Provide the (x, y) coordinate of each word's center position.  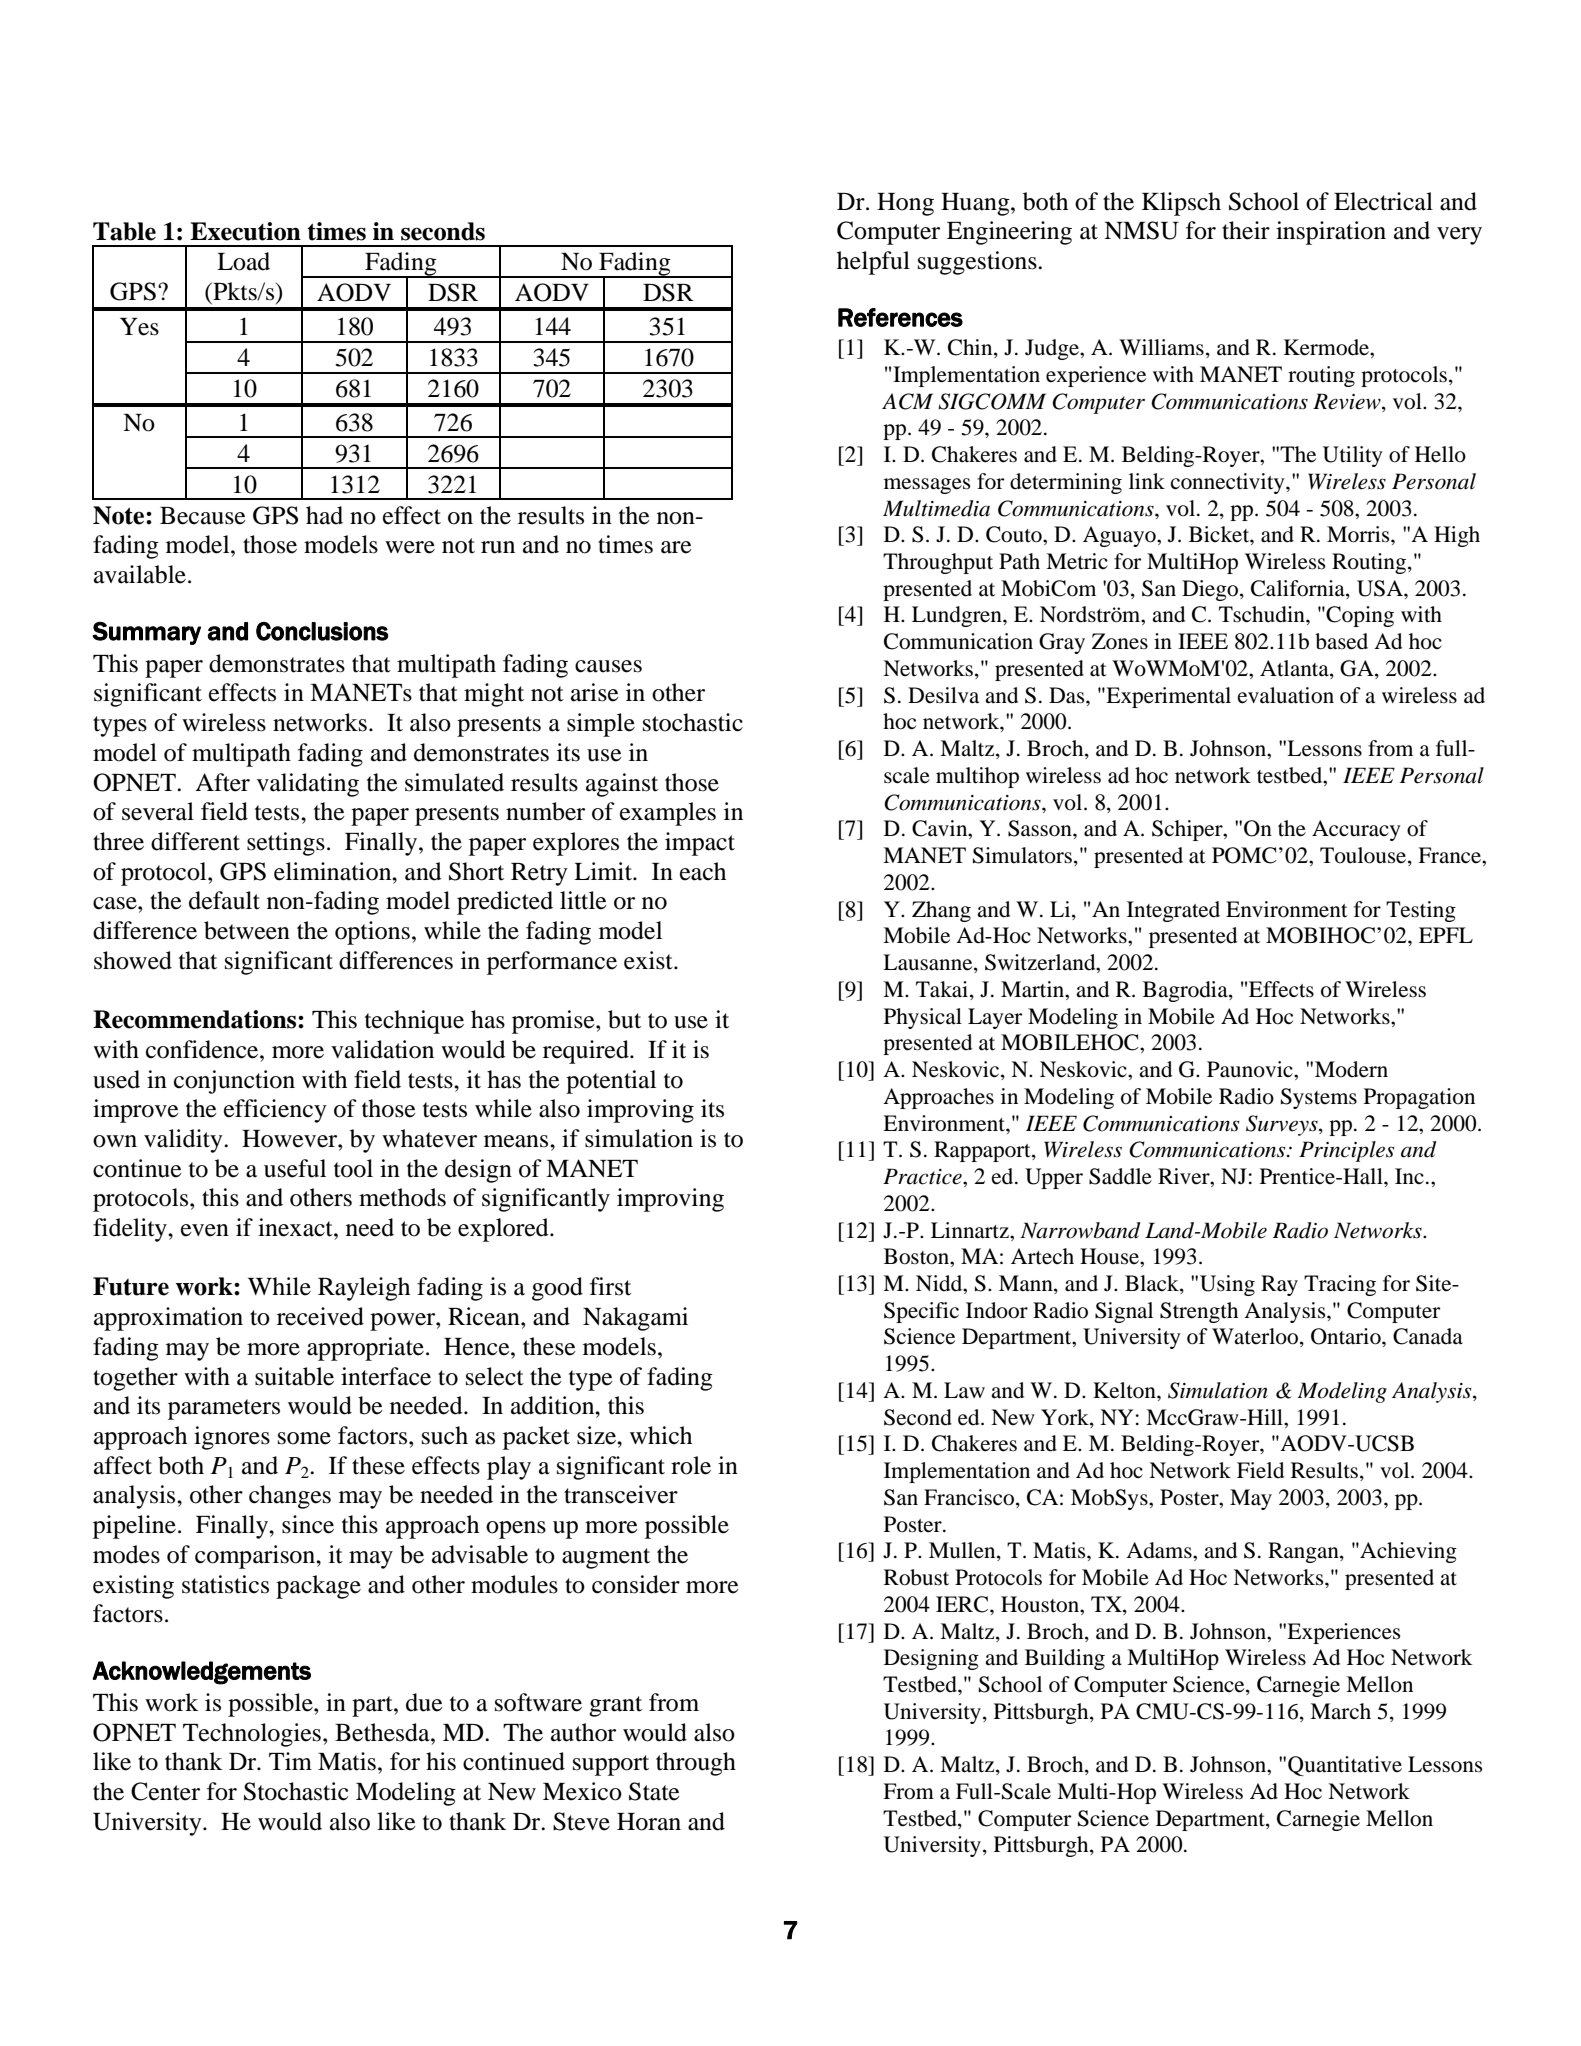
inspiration (1331, 233)
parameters (224, 1409)
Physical (923, 1018)
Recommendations (196, 1019)
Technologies (252, 1735)
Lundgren (958, 616)
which (661, 1435)
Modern (1351, 1069)
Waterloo (1256, 1337)
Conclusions (322, 631)
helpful (873, 263)
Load (243, 261)
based (1341, 641)
